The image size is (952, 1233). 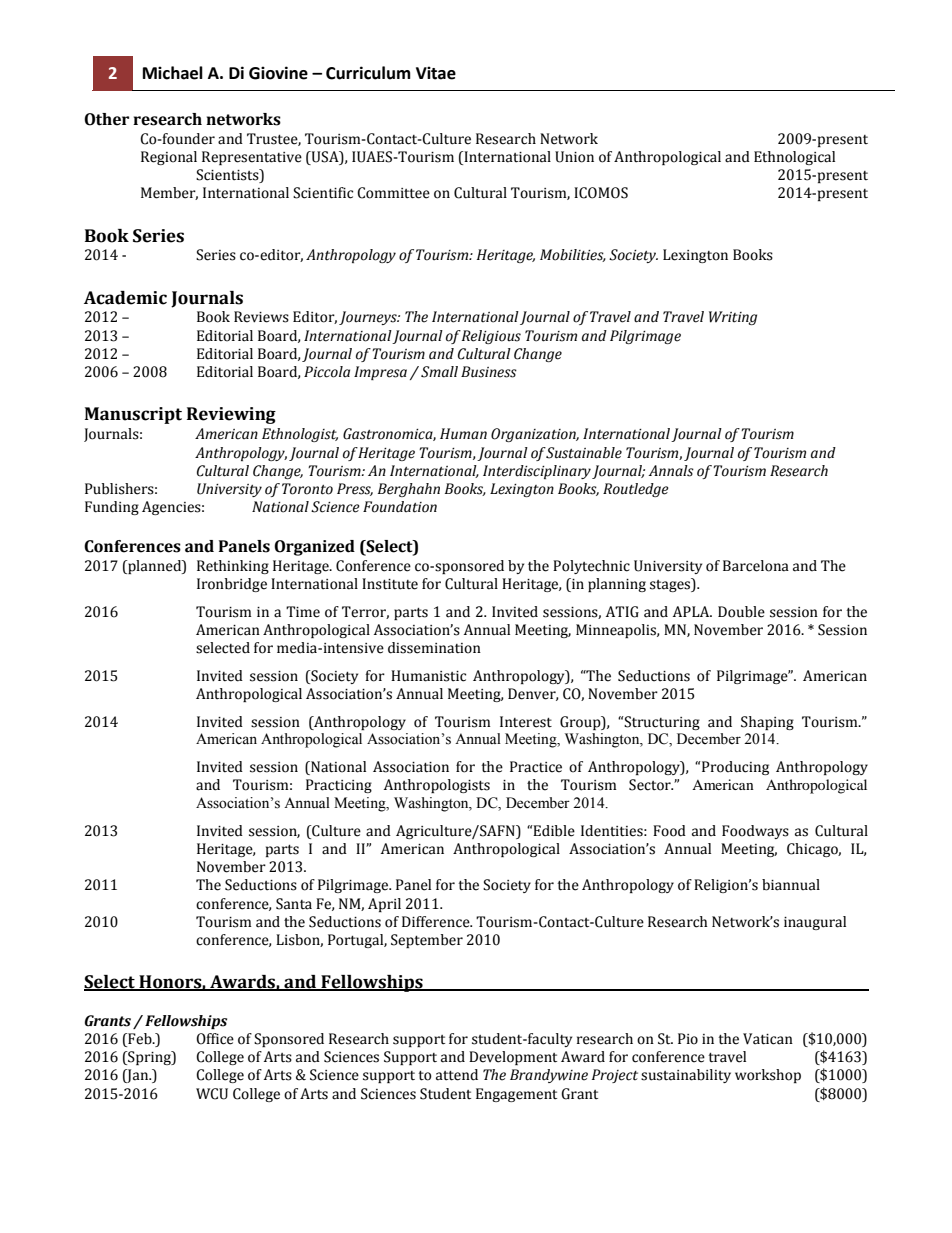 What do you see at coordinates (756, 566) in the page?
I see `Barcelona` at bounding box center [756, 566].
